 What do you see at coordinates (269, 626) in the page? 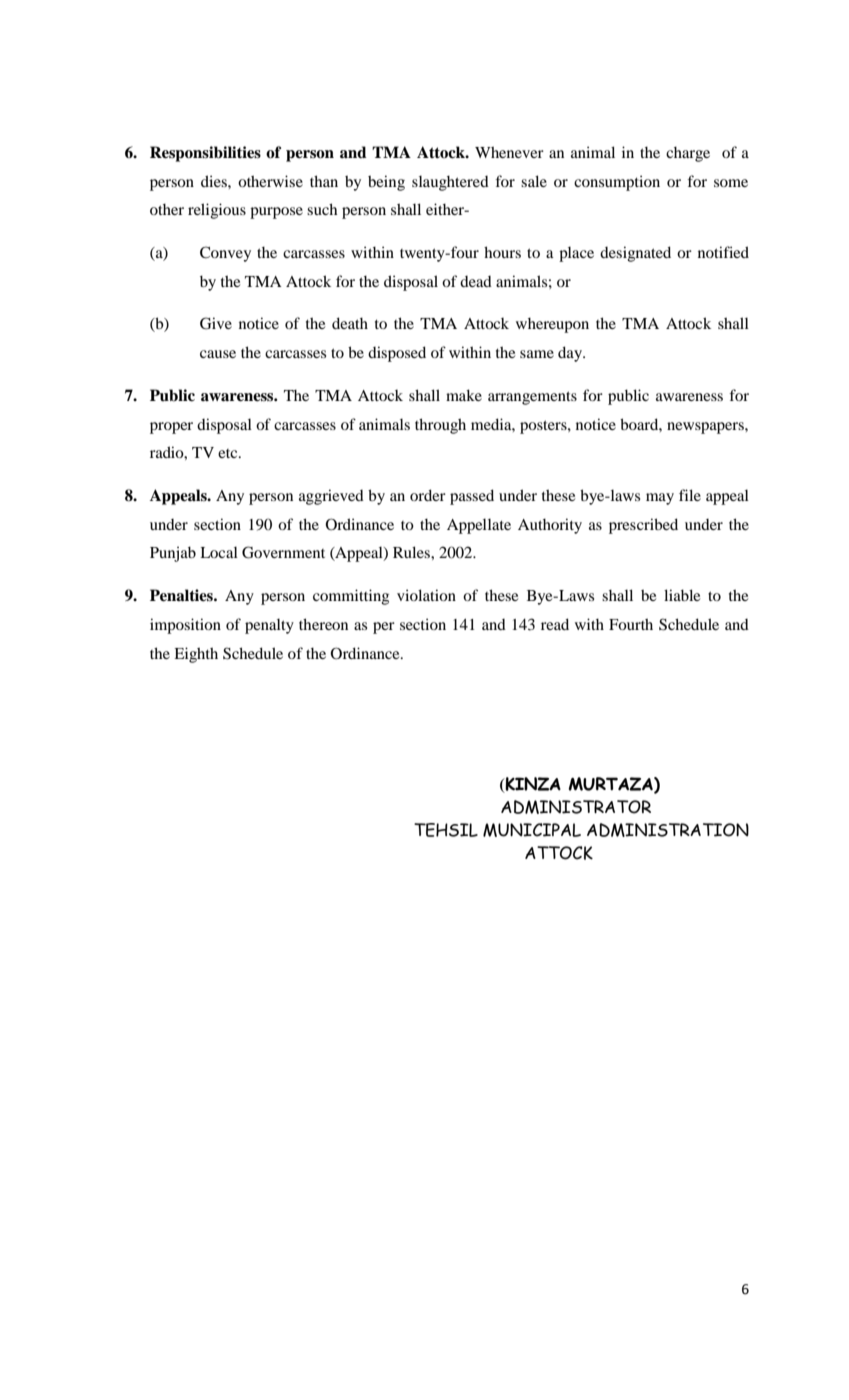
I see `penalty` at bounding box center [269, 626].
